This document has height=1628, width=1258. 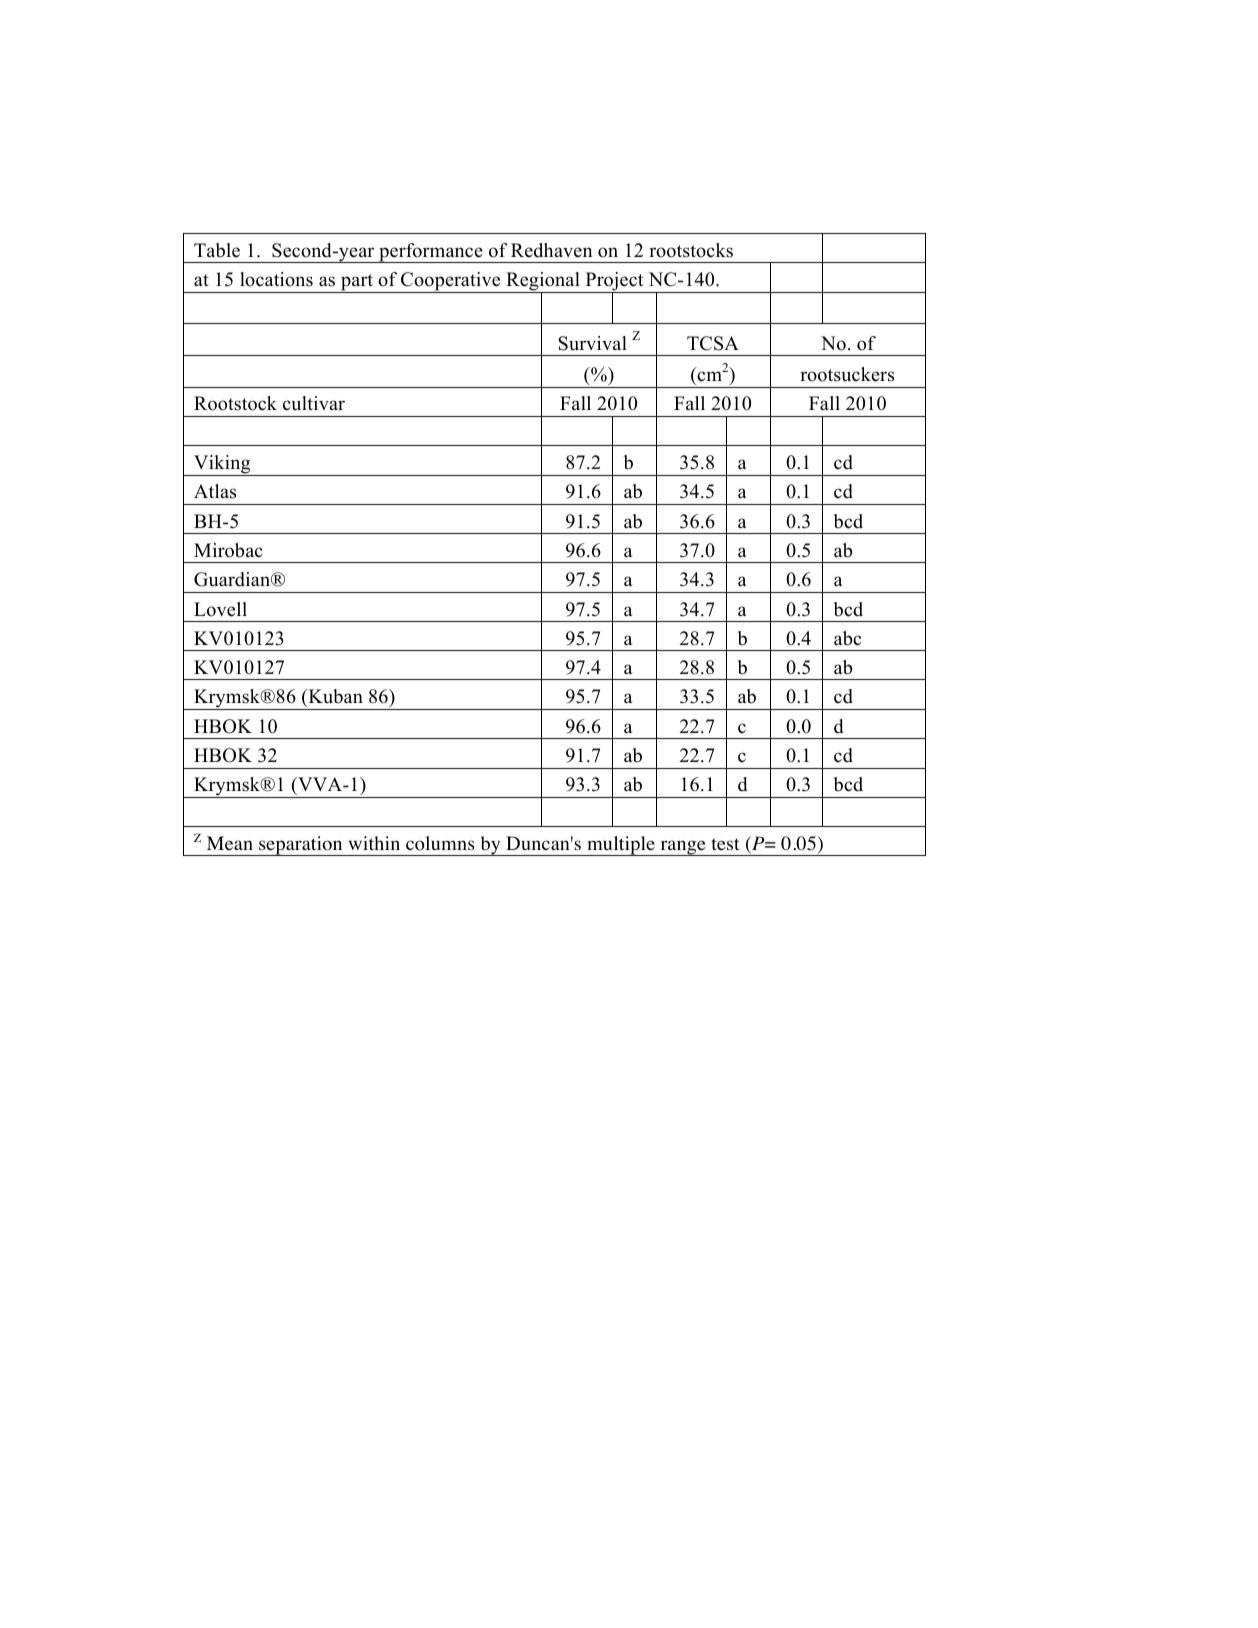 What do you see at coordinates (543, 282) in the document?
I see `Regional` at bounding box center [543, 282].
